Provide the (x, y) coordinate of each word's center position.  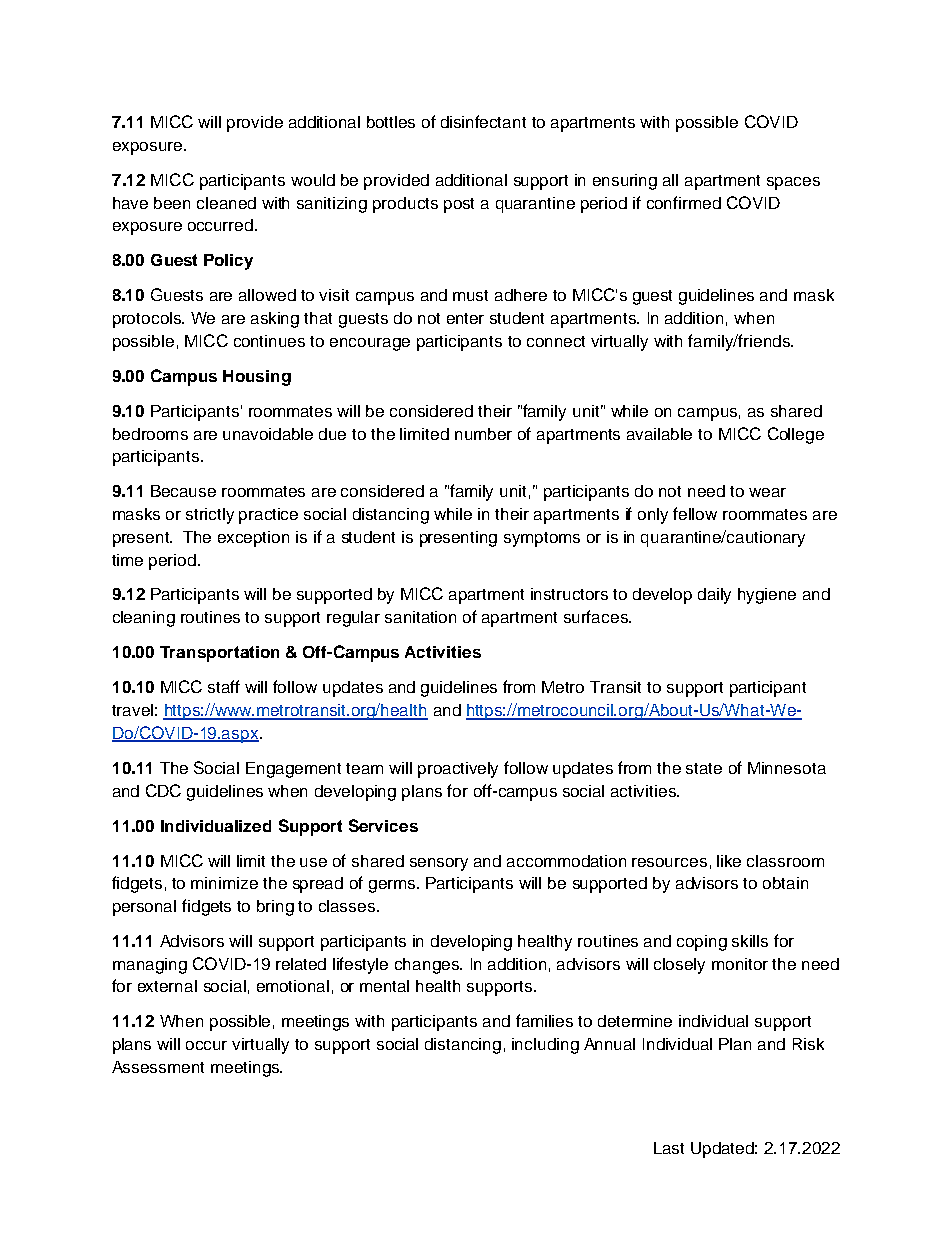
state (704, 768)
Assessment (158, 1067)
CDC (163, 790)
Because (183, 491)
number (483, 434)
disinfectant (483, 121)
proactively (458, 770)
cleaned (226, 203)
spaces (793, 183)
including (545, 1046)
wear (767, 492)
